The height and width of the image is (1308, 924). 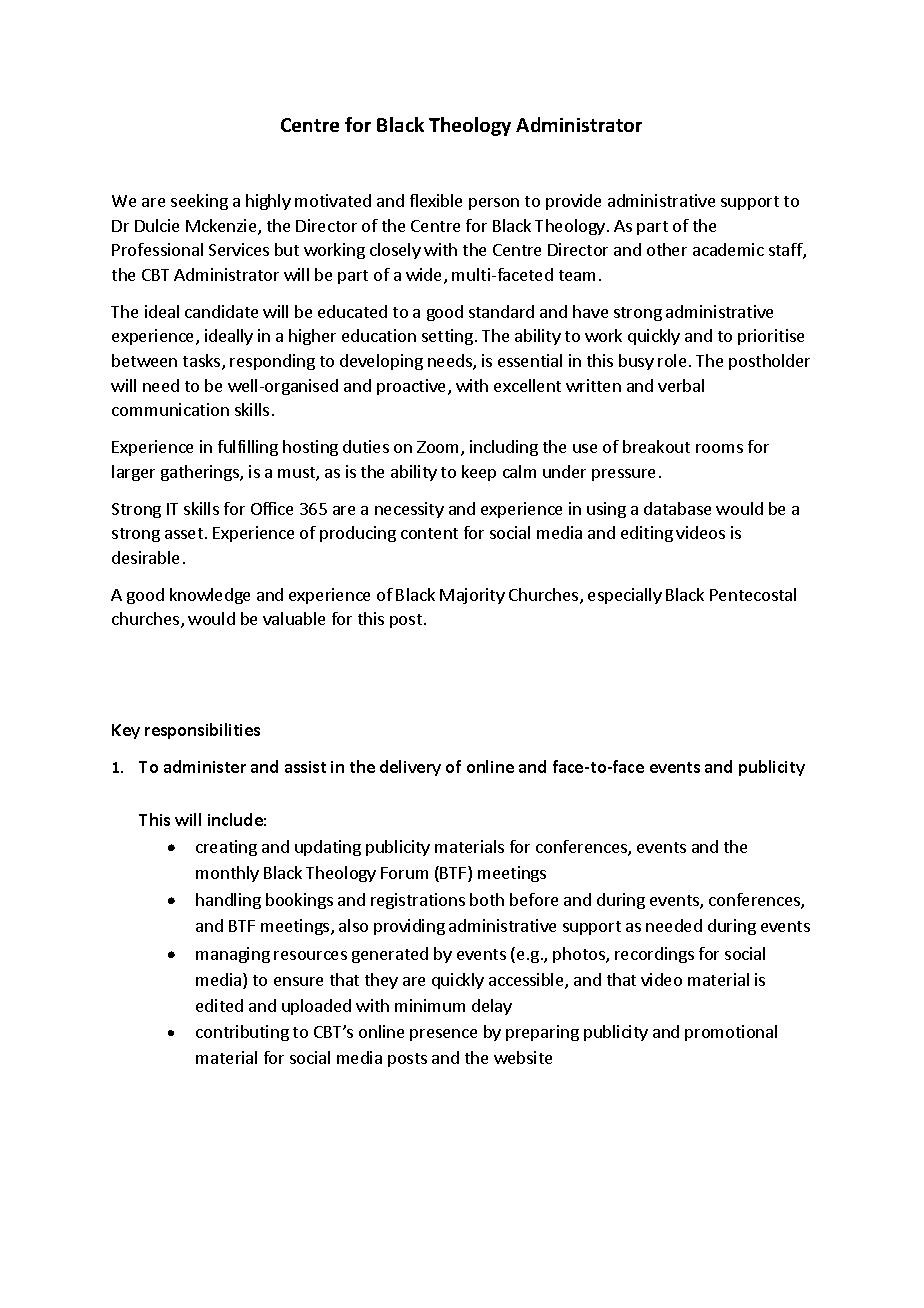 What do you see at coordinates (731, 1033) in the image?
I see `promotional` at bounding box center [731, 1033].
